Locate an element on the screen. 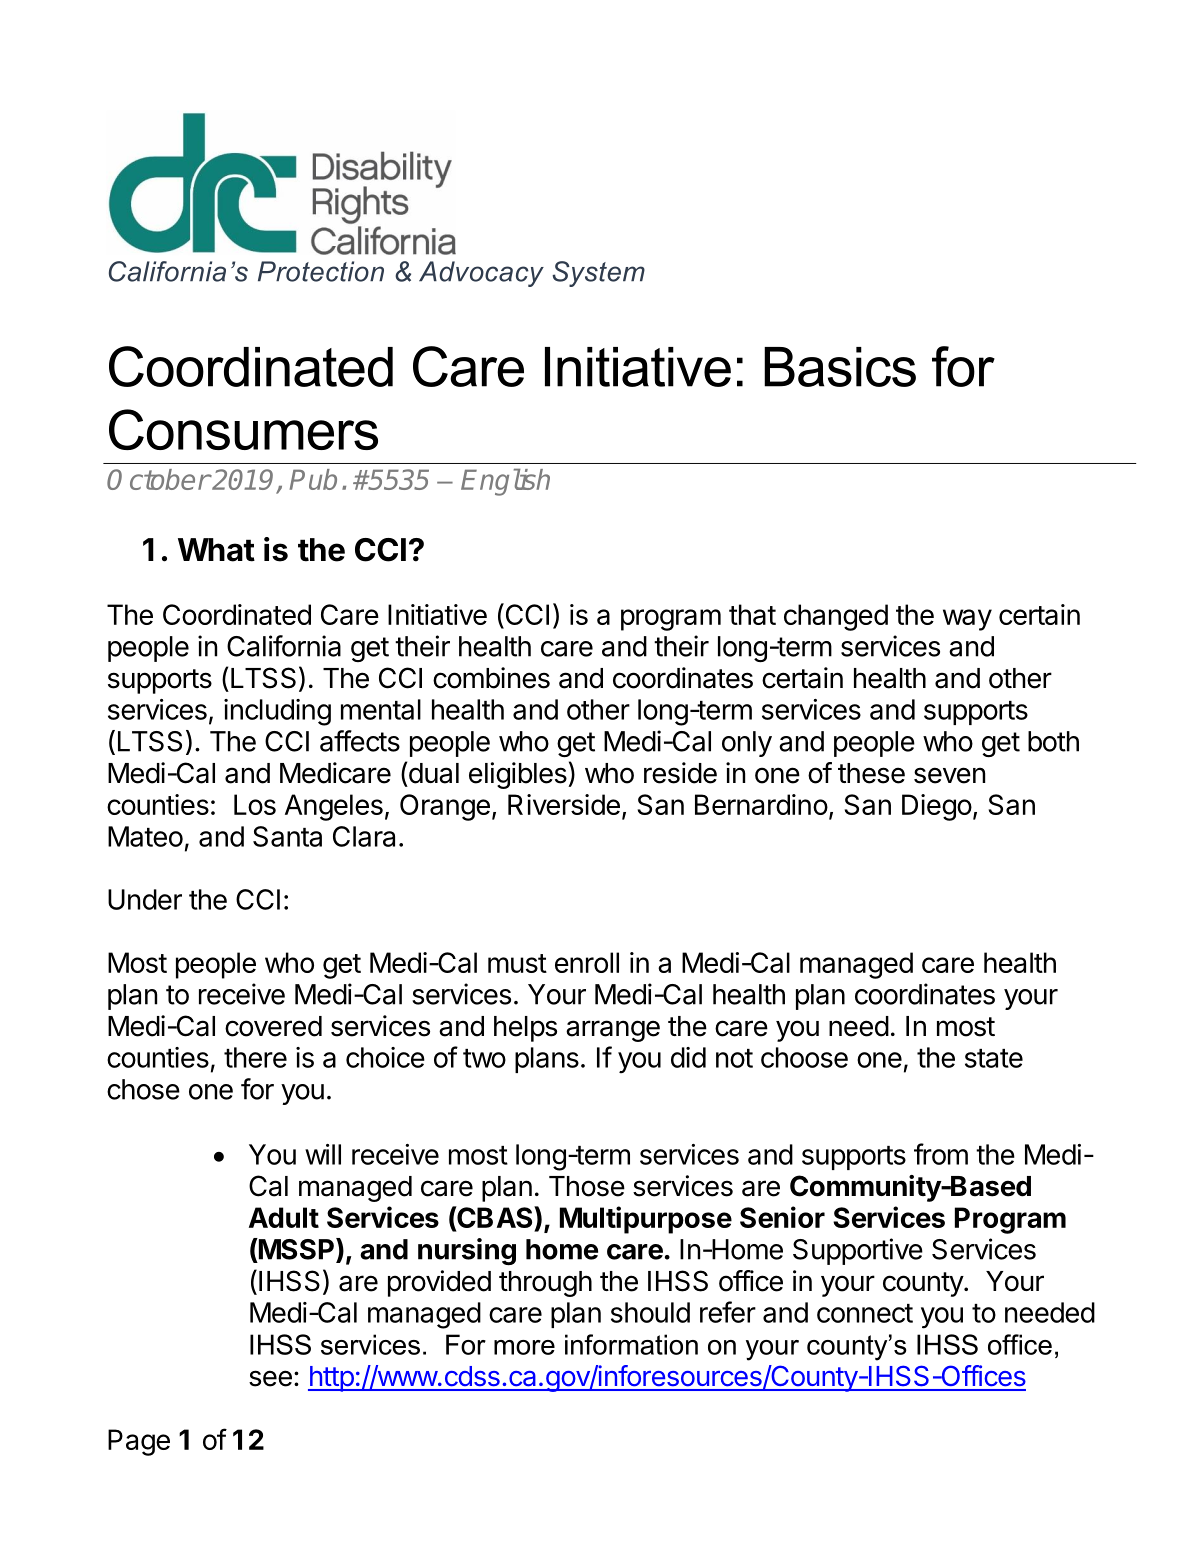 This screenshot has width=1204, height=1558. What is located at coordinates (216, 550).
